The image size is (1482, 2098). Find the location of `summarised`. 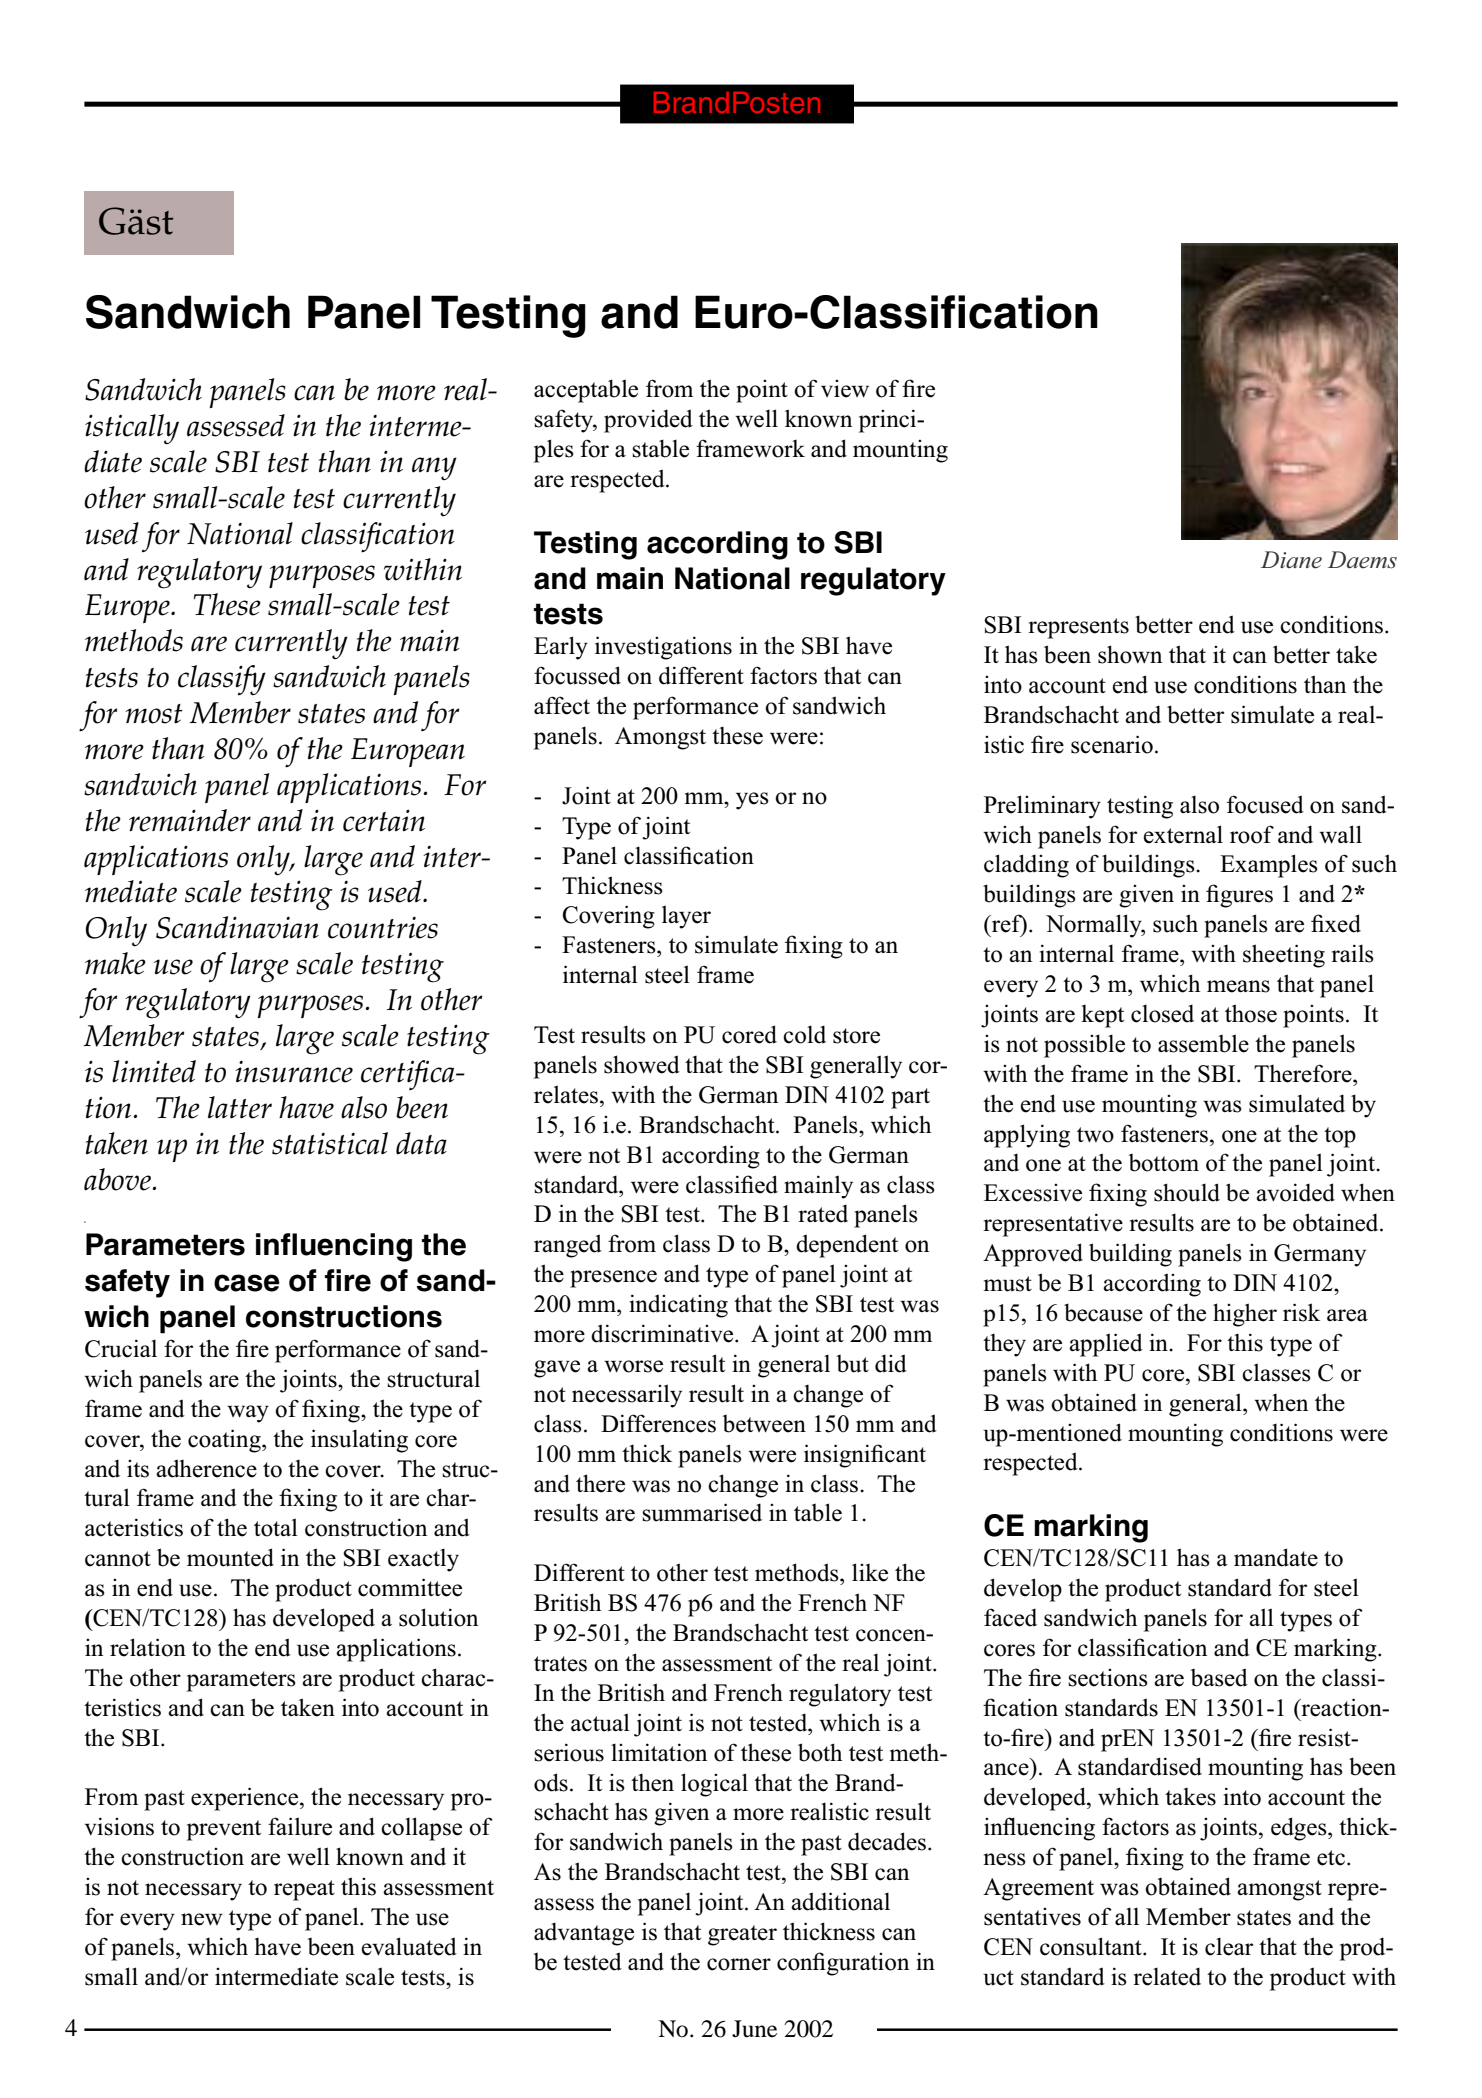

summarised is located at coordinates (702, 1512).
